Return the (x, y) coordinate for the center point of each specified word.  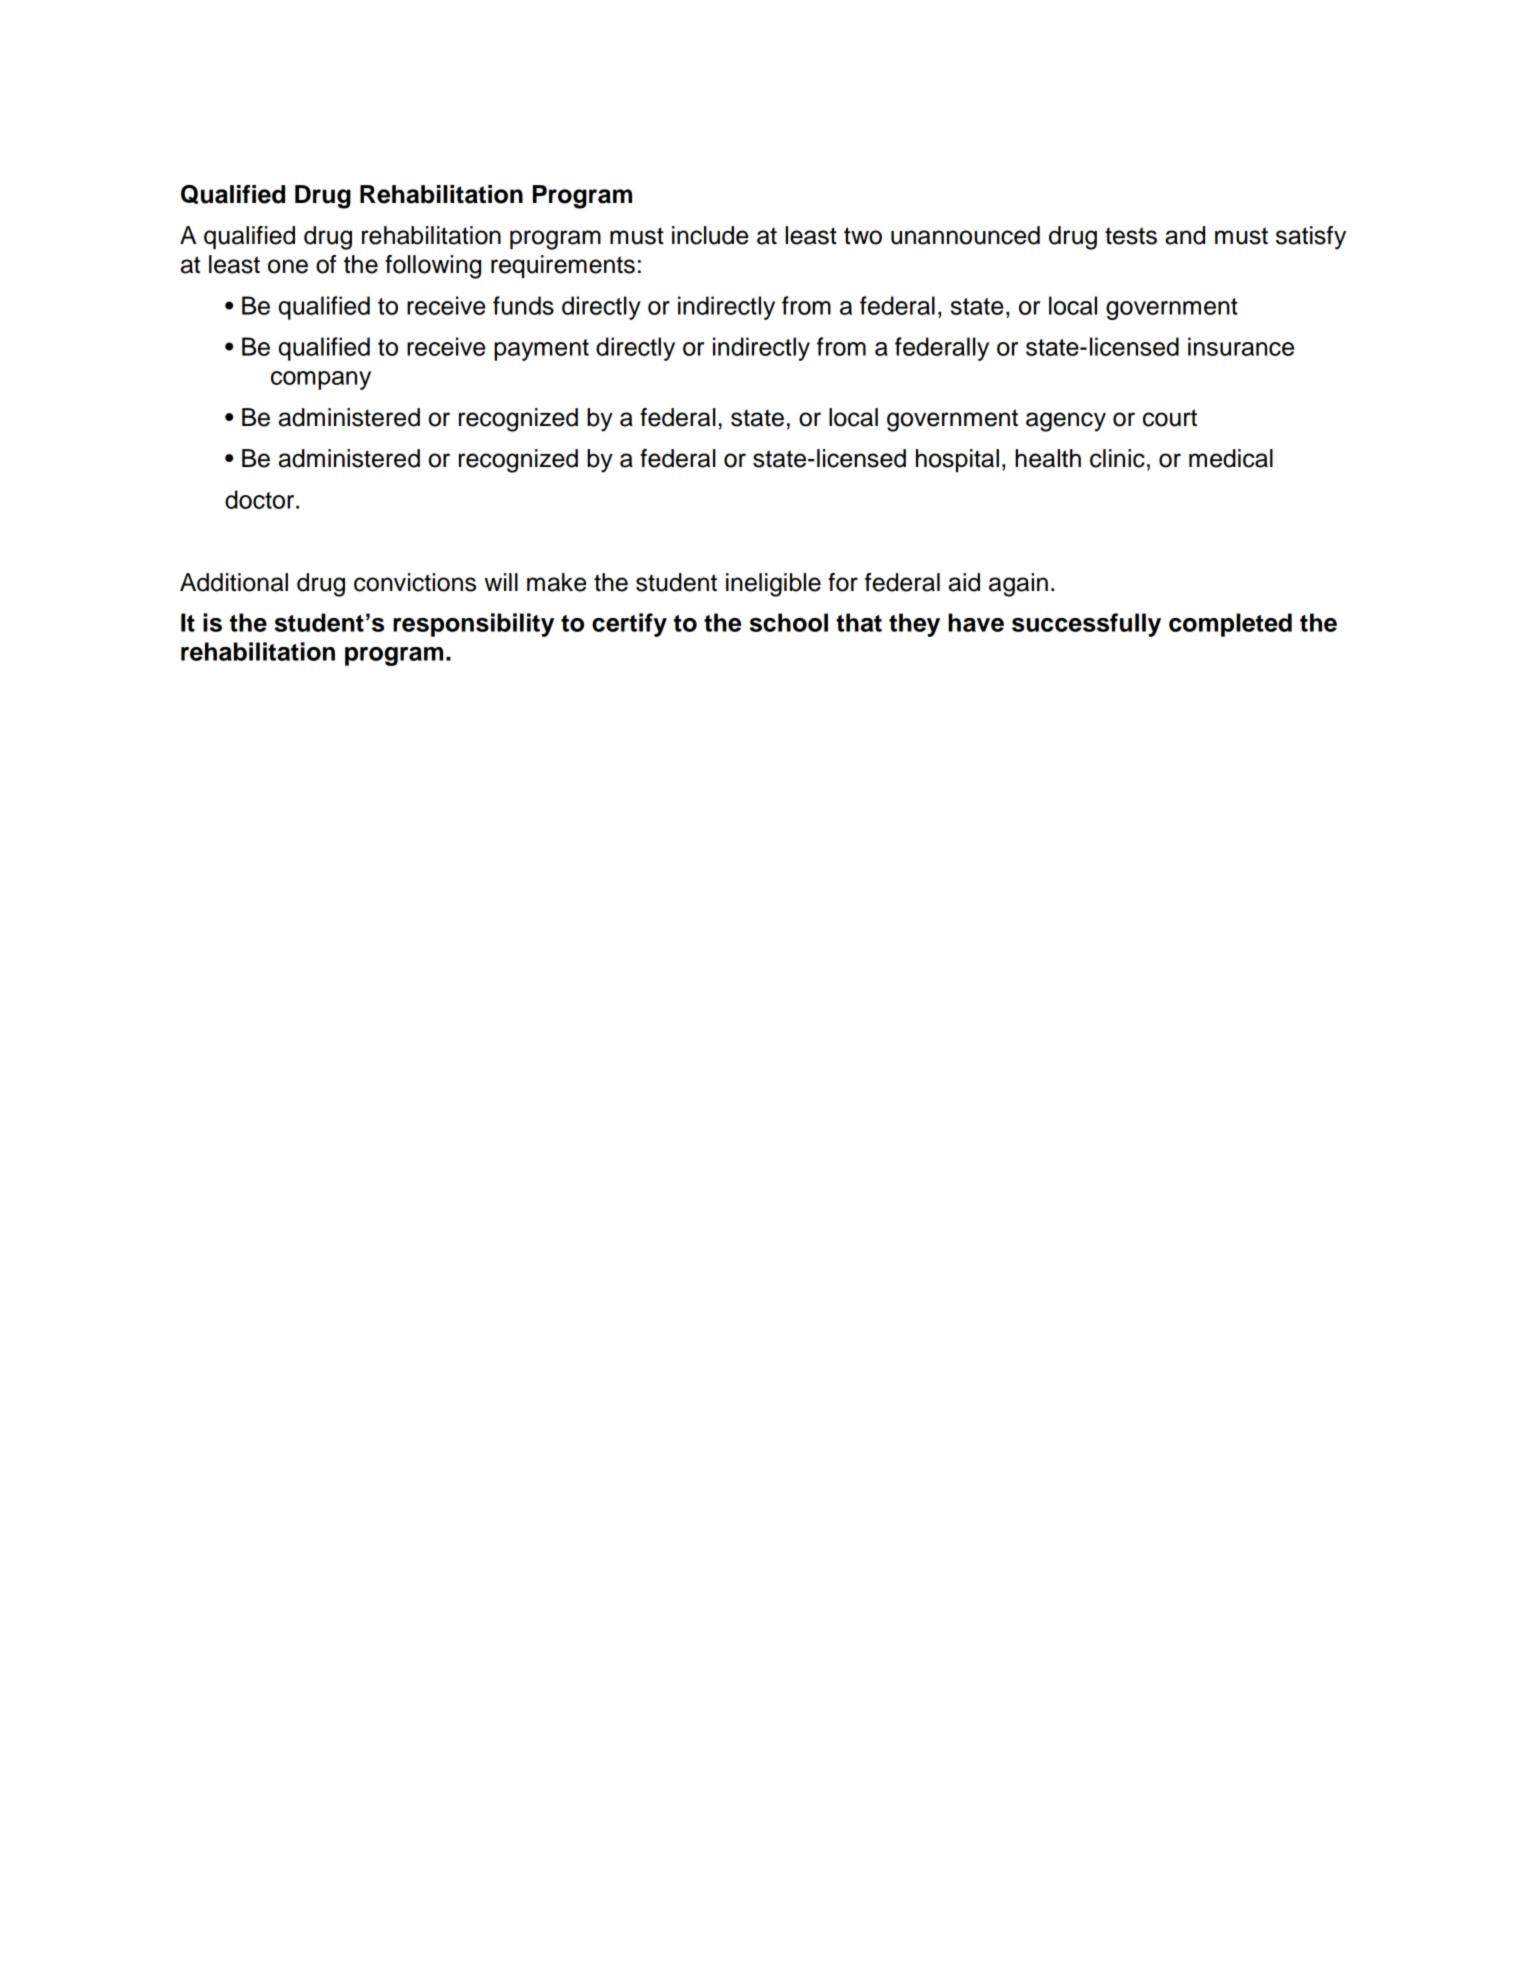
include (710, 235)
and (1185, 235)
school (789, 622)
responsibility (473, 625)
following (433, 267)
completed (1230, 625)
